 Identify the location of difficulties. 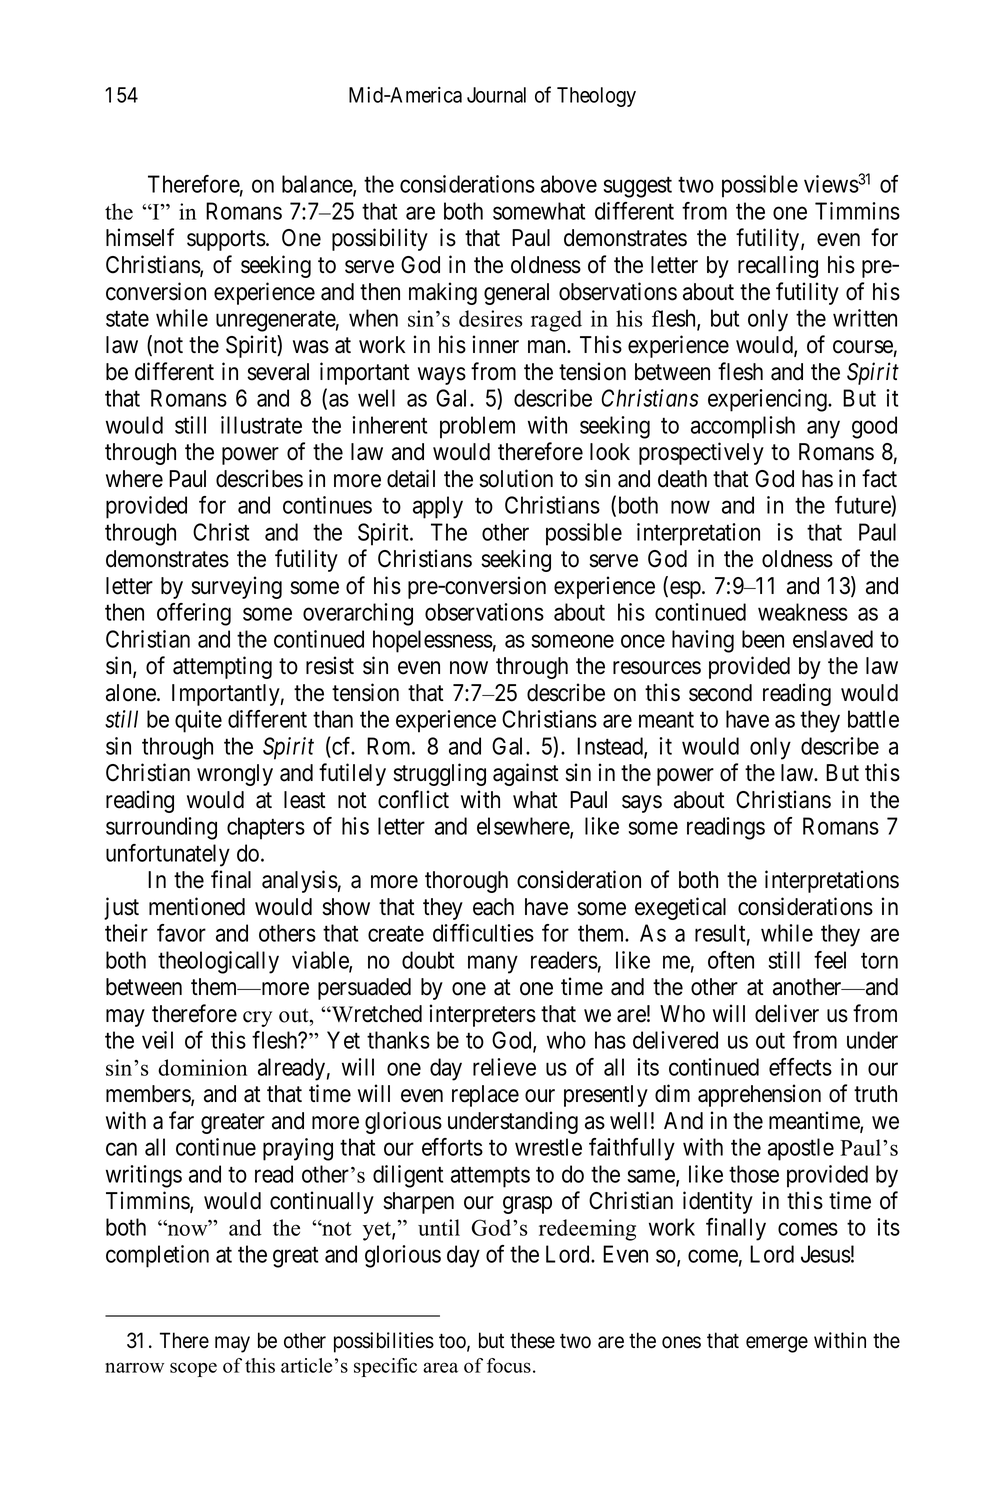
(483, 933).
